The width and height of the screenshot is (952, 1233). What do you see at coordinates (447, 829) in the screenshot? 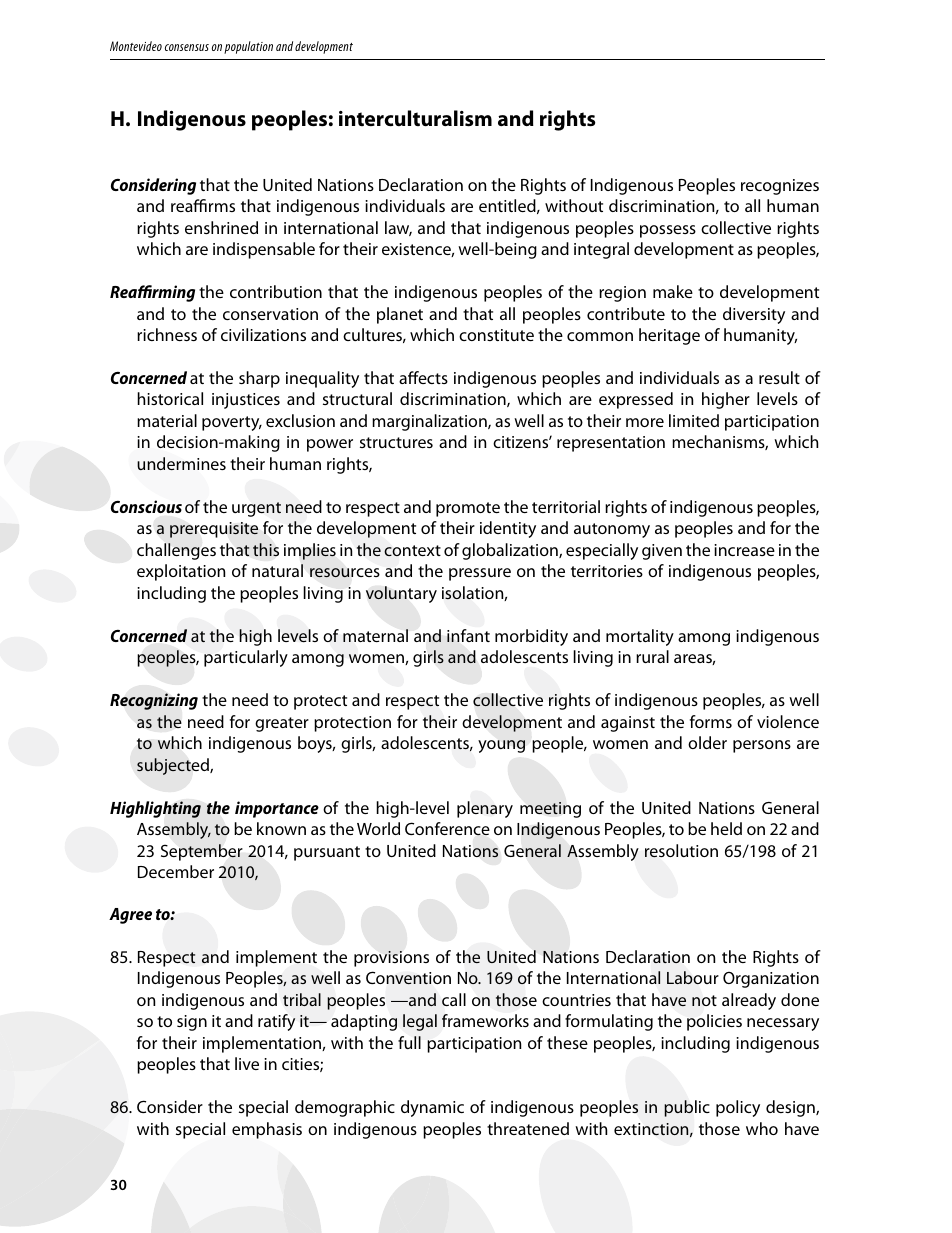
I see `Conference` at bounding box center [447, 829].
